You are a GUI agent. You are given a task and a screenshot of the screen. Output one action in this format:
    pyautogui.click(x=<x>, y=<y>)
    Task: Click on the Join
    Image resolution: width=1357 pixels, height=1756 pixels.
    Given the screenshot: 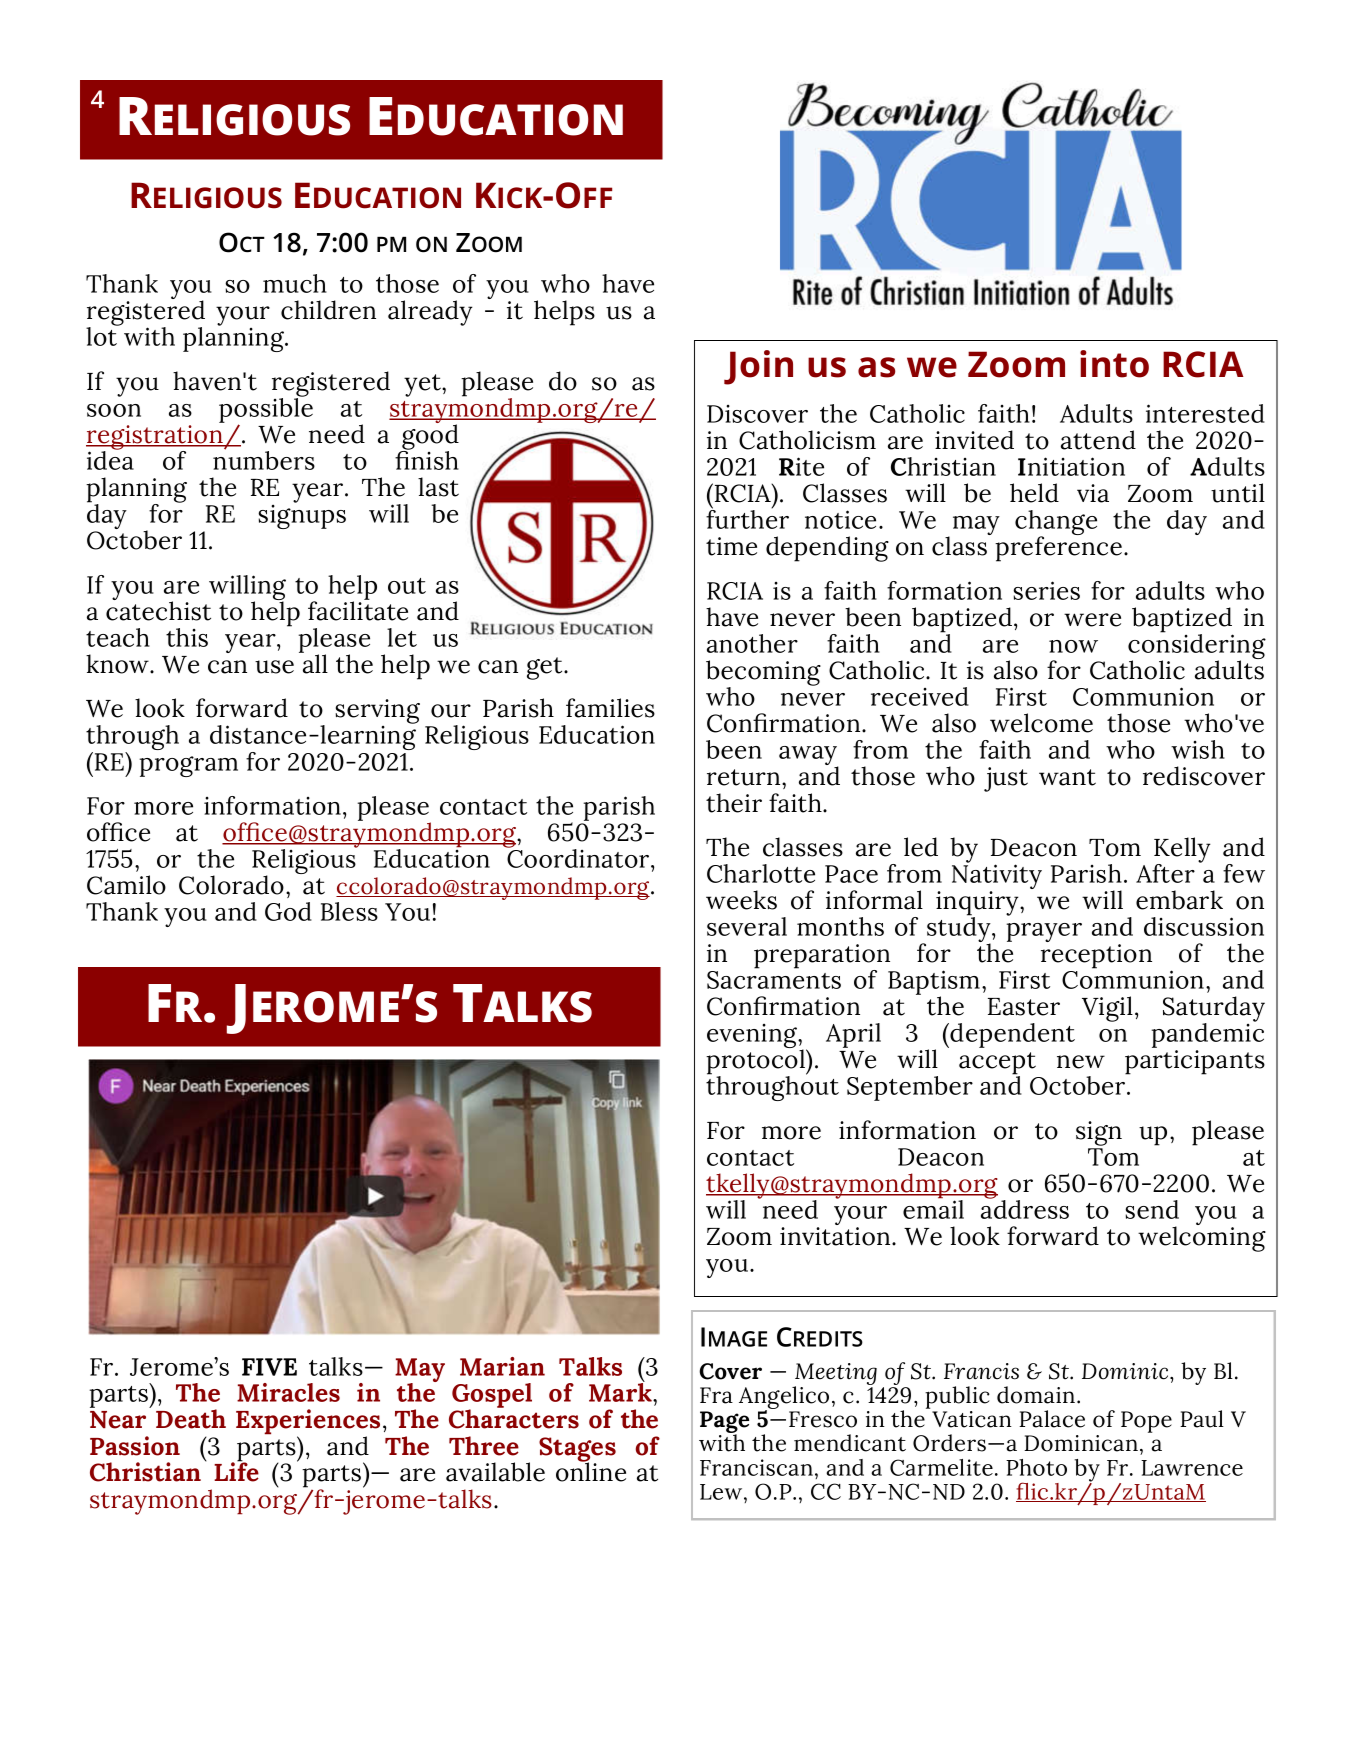 What is the action you would take?
    pyautogui.click(x=758, y=367)
